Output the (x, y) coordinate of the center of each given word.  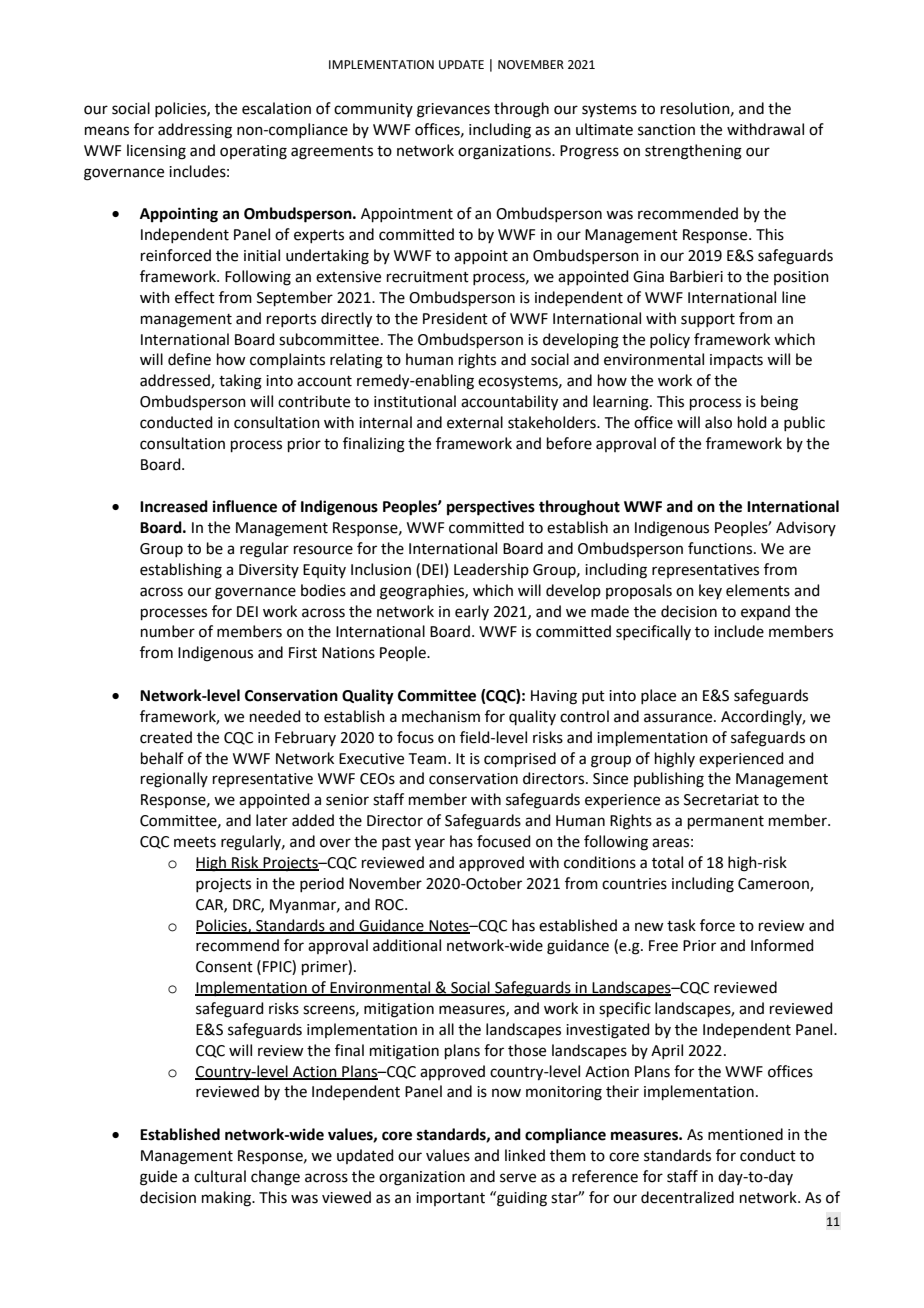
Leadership (491, 570)
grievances (453, 110)
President (455, 318)
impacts (736, 361)
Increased (174, 506)
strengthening (693, 152)
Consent (224, 967)
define (189, 359)
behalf (162, 758)
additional (407, 945)
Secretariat (721, 800)
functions (720, 548)
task (681, 925)
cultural (220, 1176)
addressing (195, 131)
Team (429, 759)
